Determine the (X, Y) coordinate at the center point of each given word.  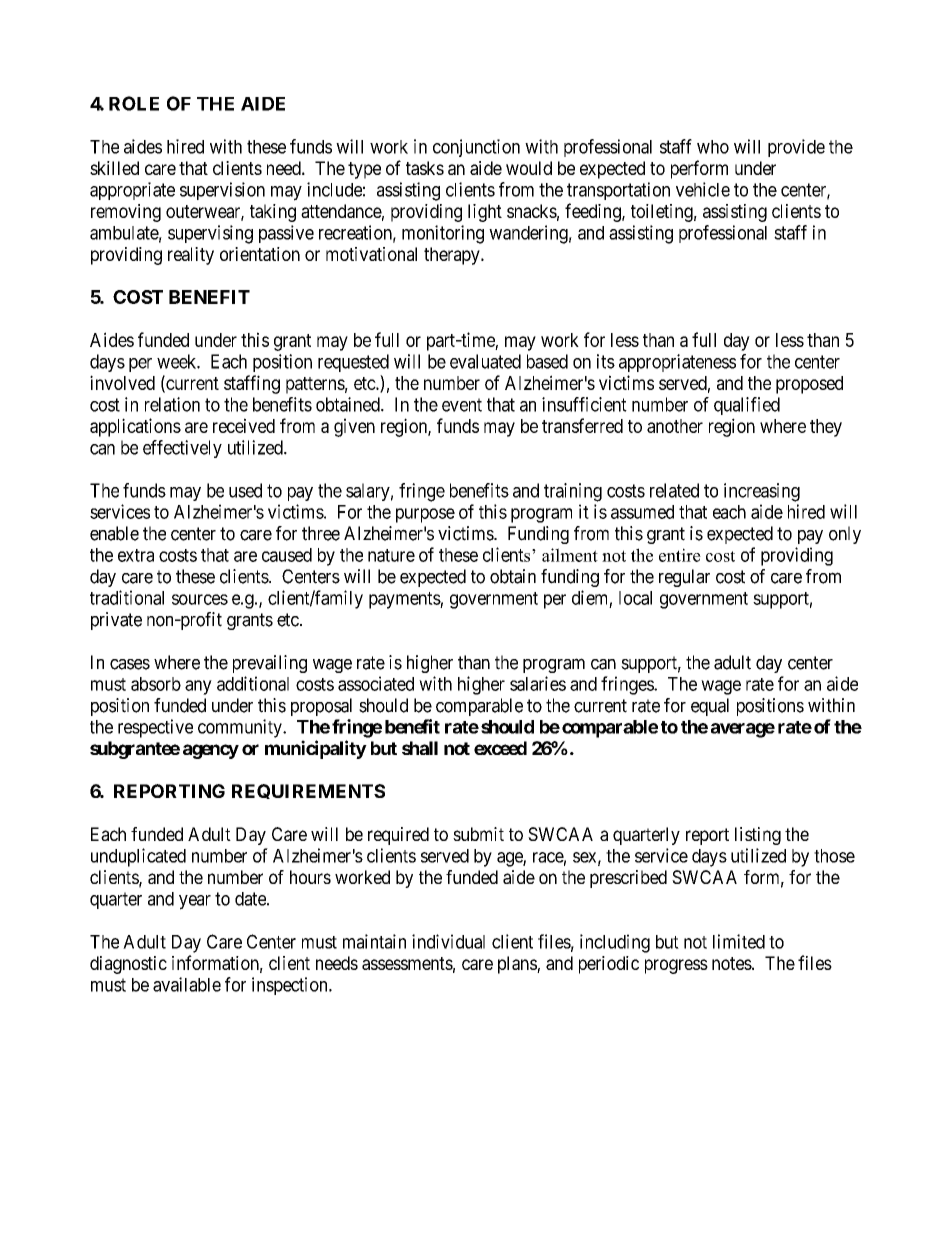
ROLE (134, 103)
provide (796, 148)
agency (211, 751)
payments (405, 600)
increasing (762, 492)
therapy (453, 256)
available (187, 984)
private (116, 621)
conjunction (476, 148)
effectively (182, 449)
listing (758, 836)
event (462, 405)
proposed (809, 385)
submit (478, 834)
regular (684, 578)
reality (191, 256)
